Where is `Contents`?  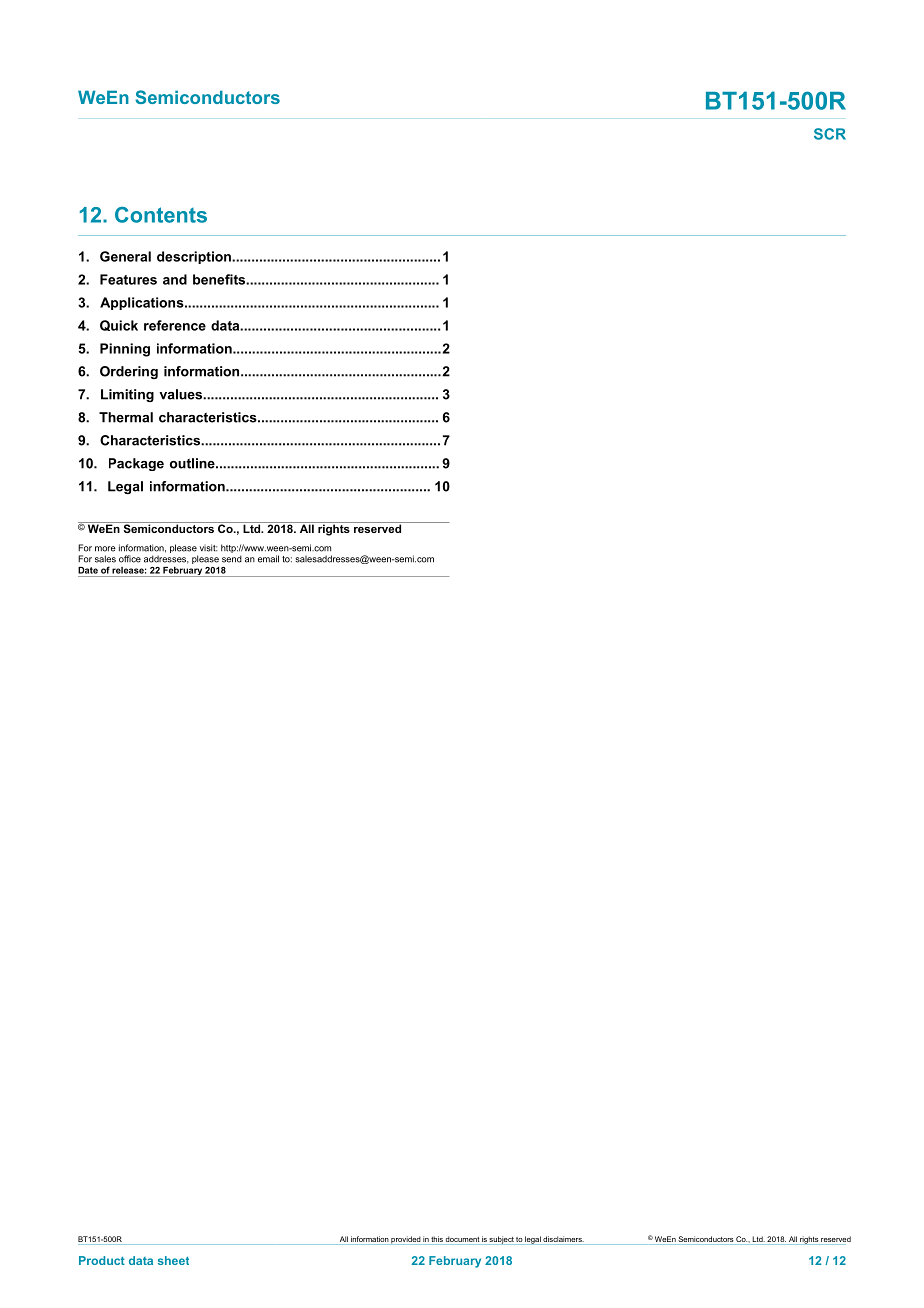 Contents is located at coordinates (161, 215).
